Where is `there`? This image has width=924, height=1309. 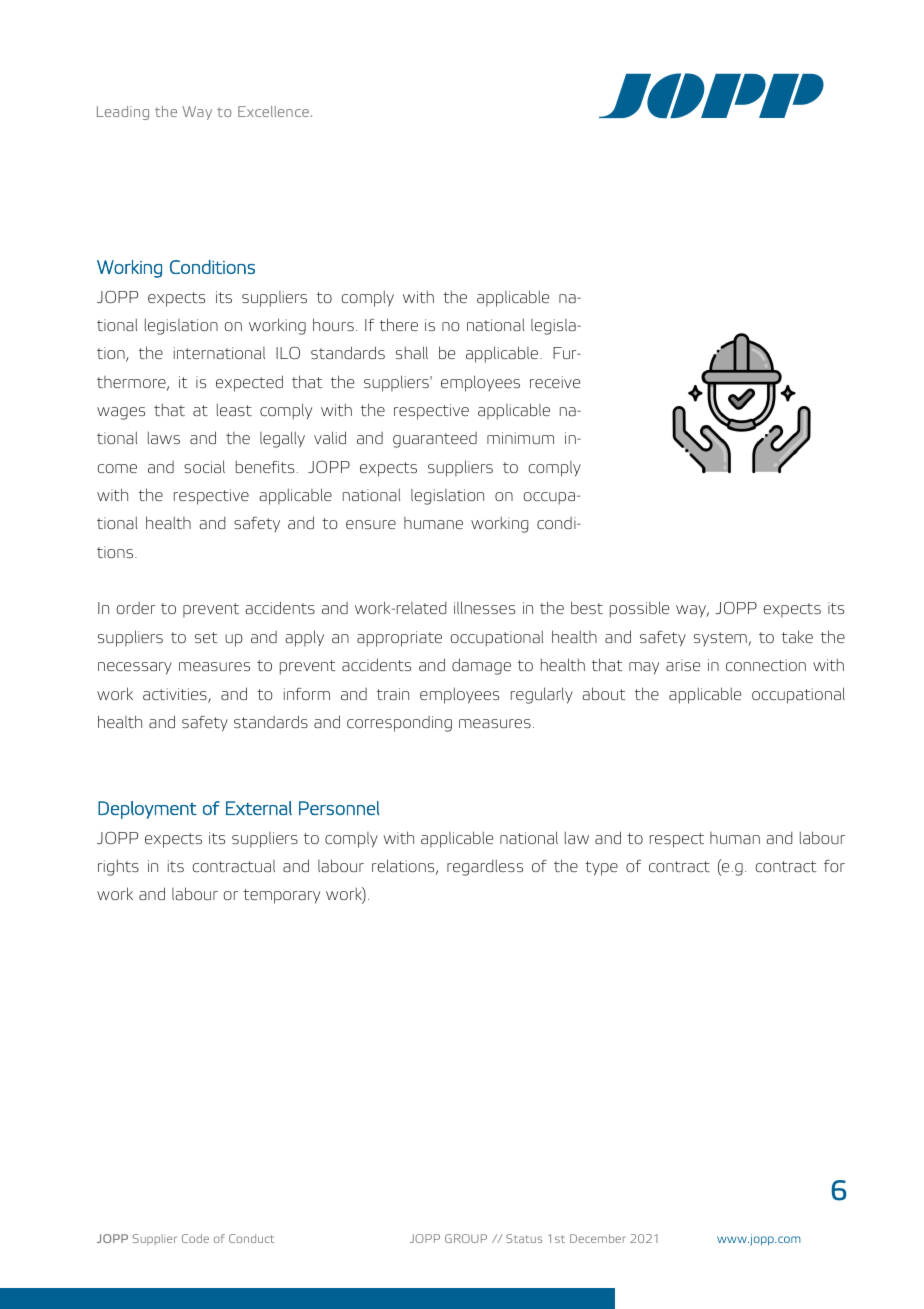
there is located at coordinates (399, 324).
